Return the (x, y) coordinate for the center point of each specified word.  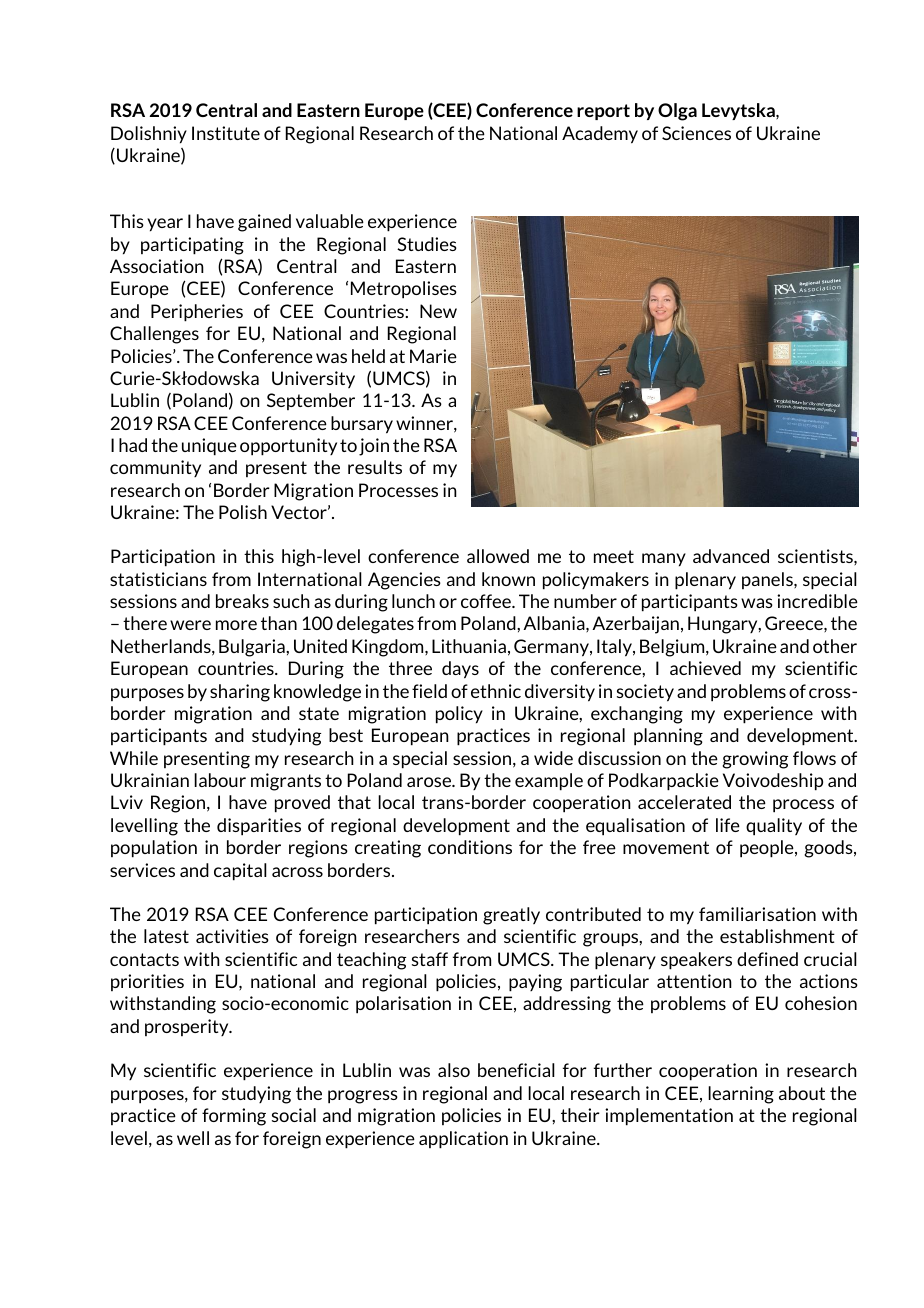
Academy (600, 135)
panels (768, 580)
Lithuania (469, 646)
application (463, 1140)
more (236, 625)
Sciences (696, 133)
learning (741, 1095)
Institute (226, 133)
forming (234, 1117)
